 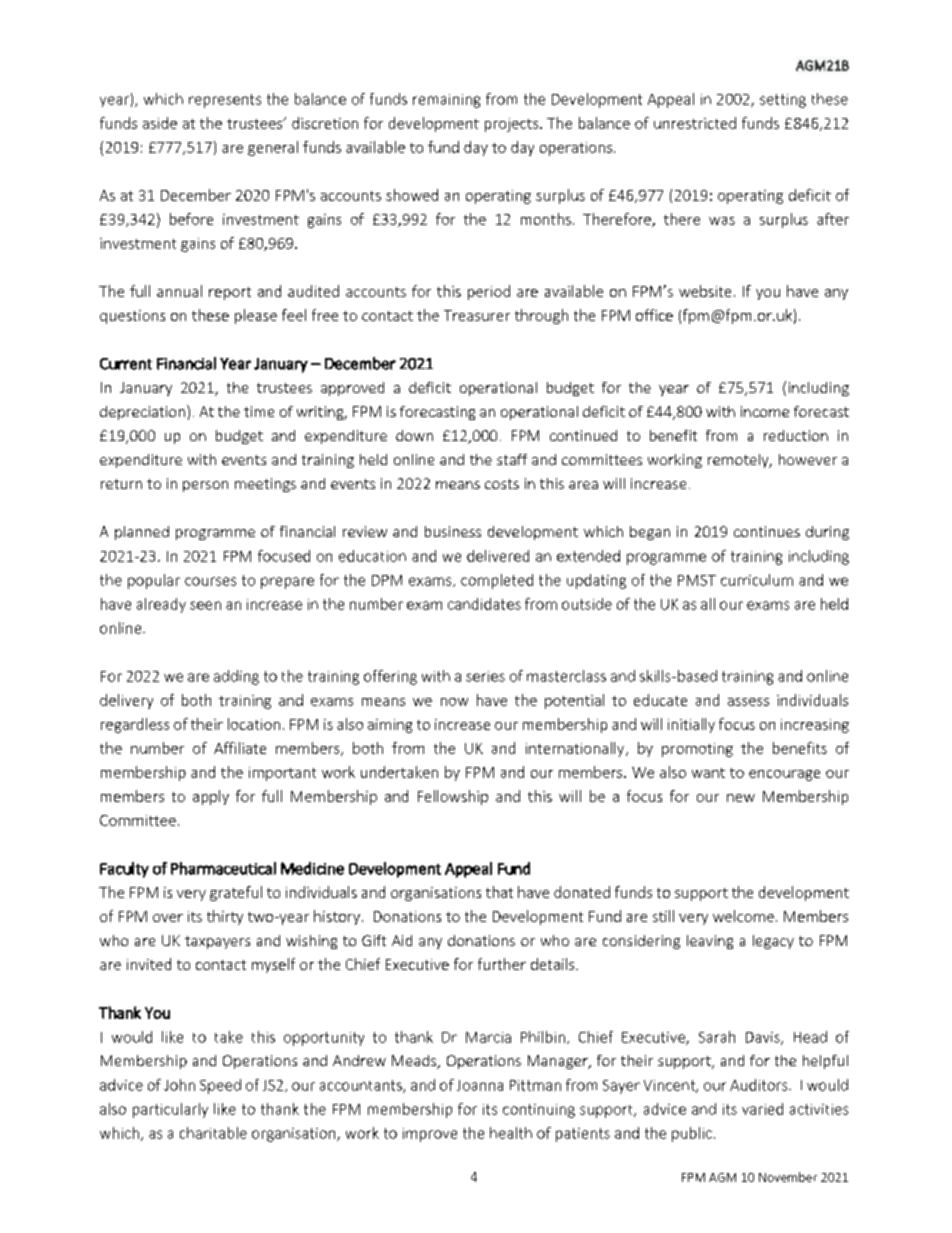 What do you see at coordinates (484, 604) in the image?
I see `candidates` at bounding box center [484, 604].
